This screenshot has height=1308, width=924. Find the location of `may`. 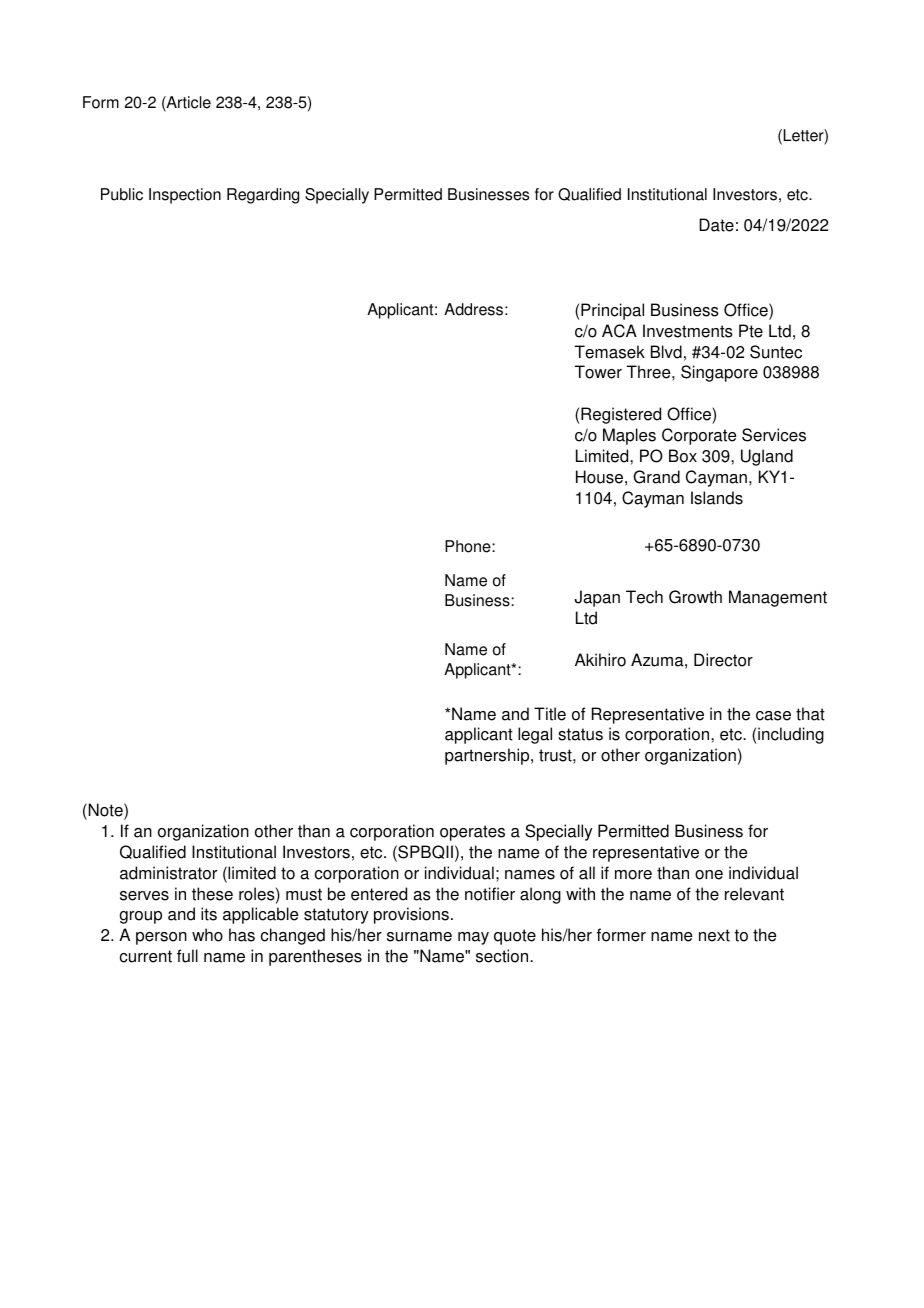

may is located at coordinates (473, 938).
